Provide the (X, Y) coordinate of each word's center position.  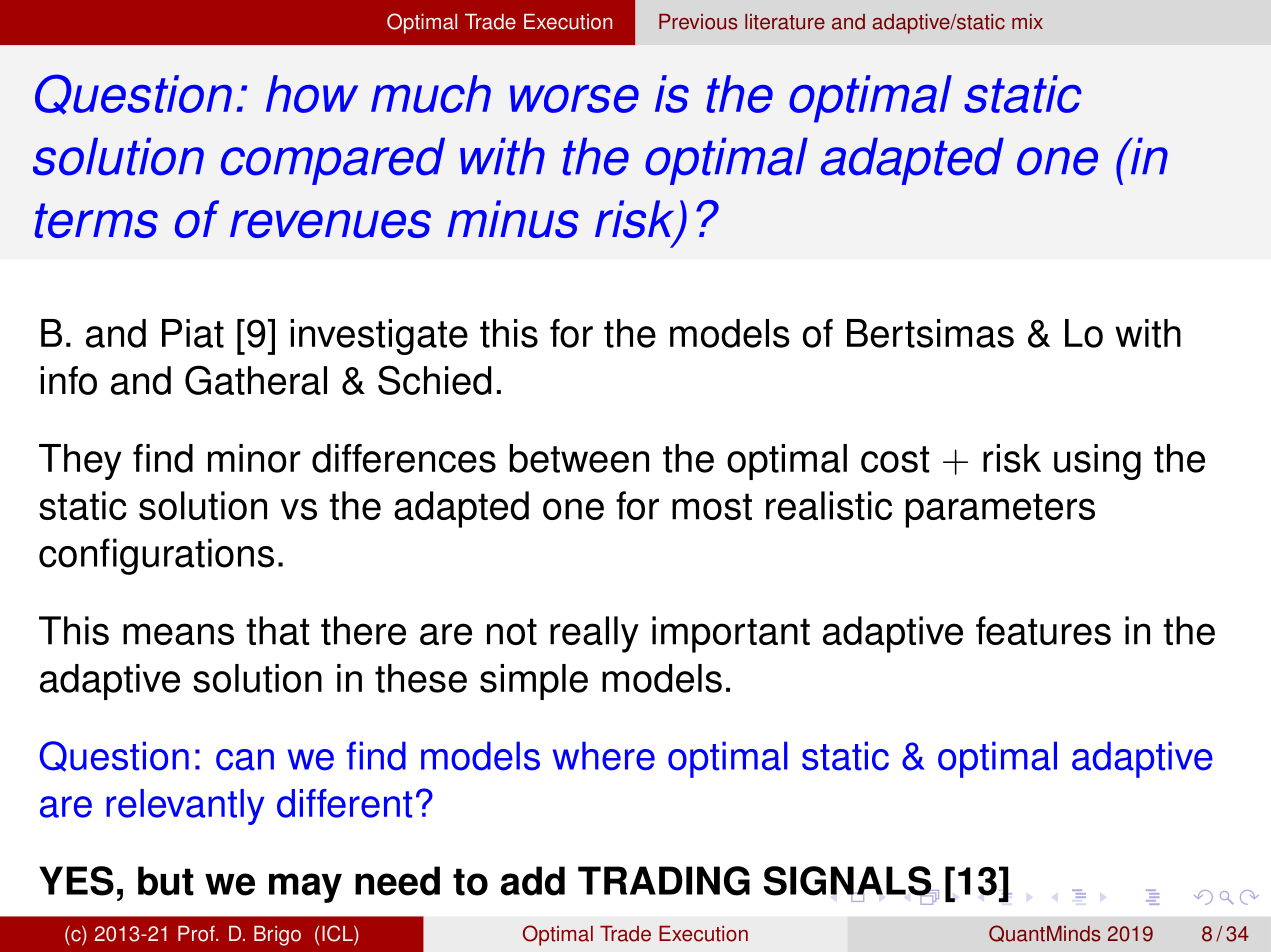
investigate (379, 337)
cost (895, 459)
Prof (197, 934)
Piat (193, 333)
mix (1027, 21)
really (594, 634)
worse (574, 99)
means (178, 634)
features (1043, 630)
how (312, 94)
